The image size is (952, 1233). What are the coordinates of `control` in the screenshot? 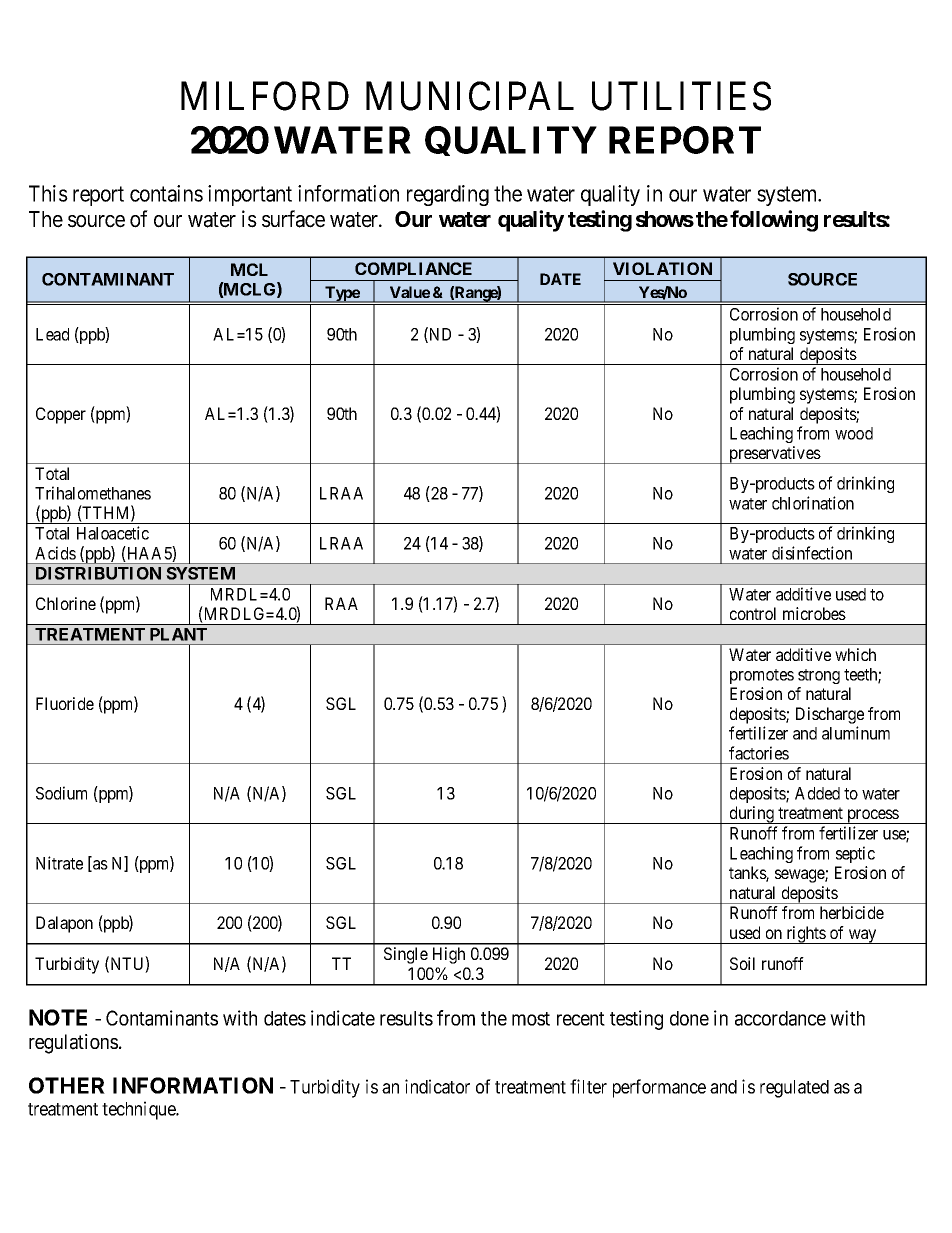 It's located at (753, 613).
